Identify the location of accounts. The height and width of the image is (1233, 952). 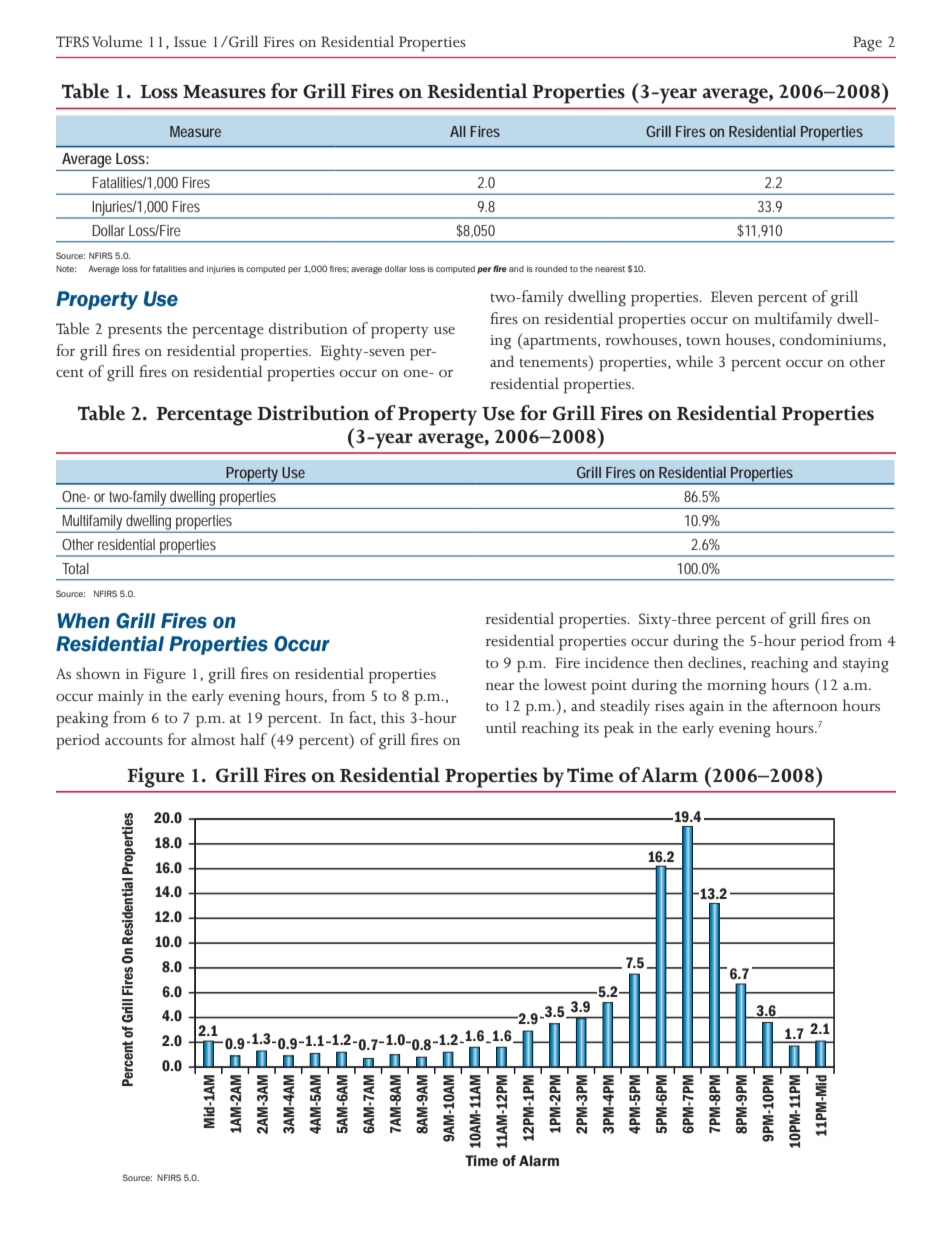
(134, 741).
